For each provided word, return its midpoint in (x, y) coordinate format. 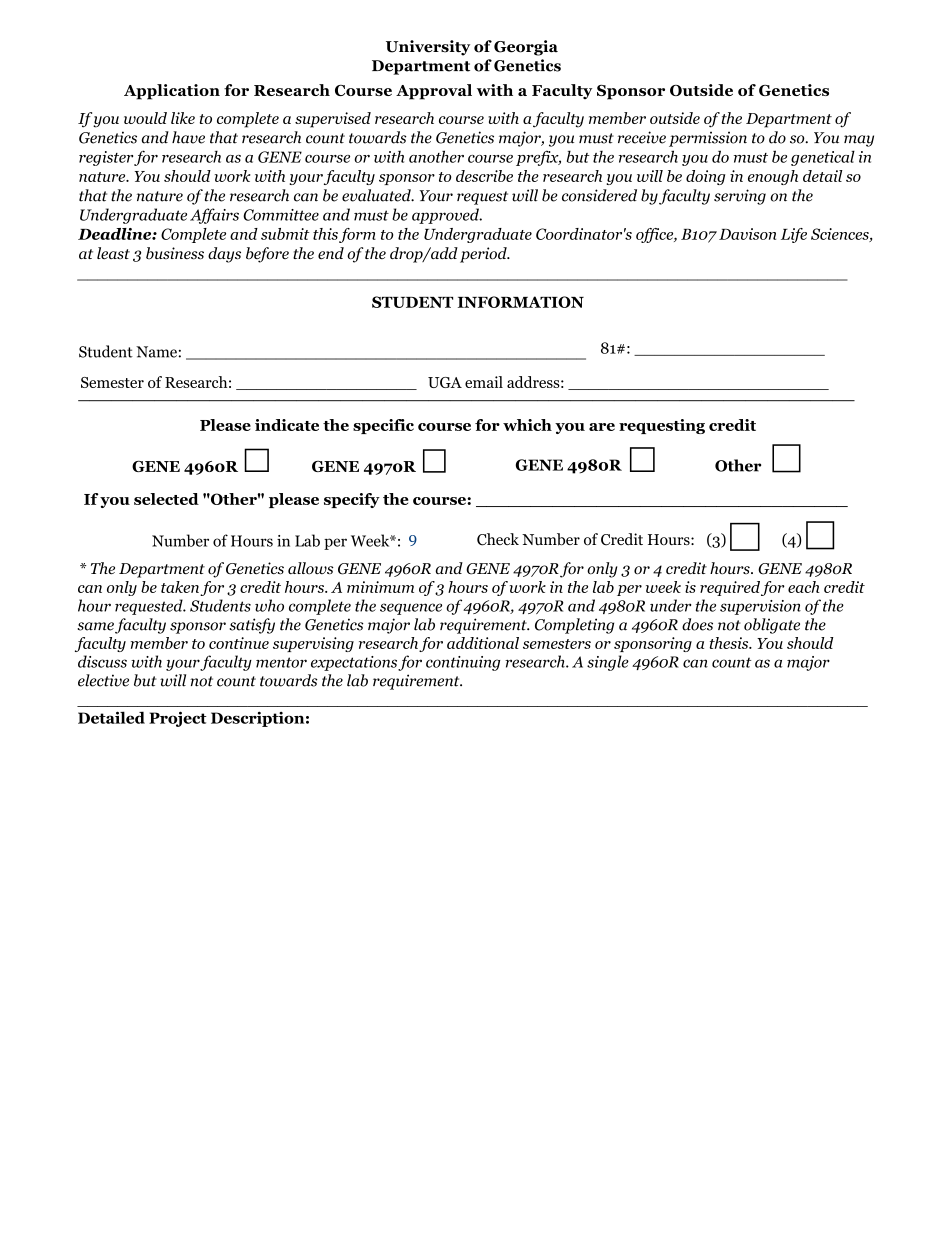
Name (156, 352)
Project (178, 719)
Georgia (526, 48)
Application (172, 92)
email (484, 382)
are (602, 427)
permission (708, 139)
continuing (463, 663)
